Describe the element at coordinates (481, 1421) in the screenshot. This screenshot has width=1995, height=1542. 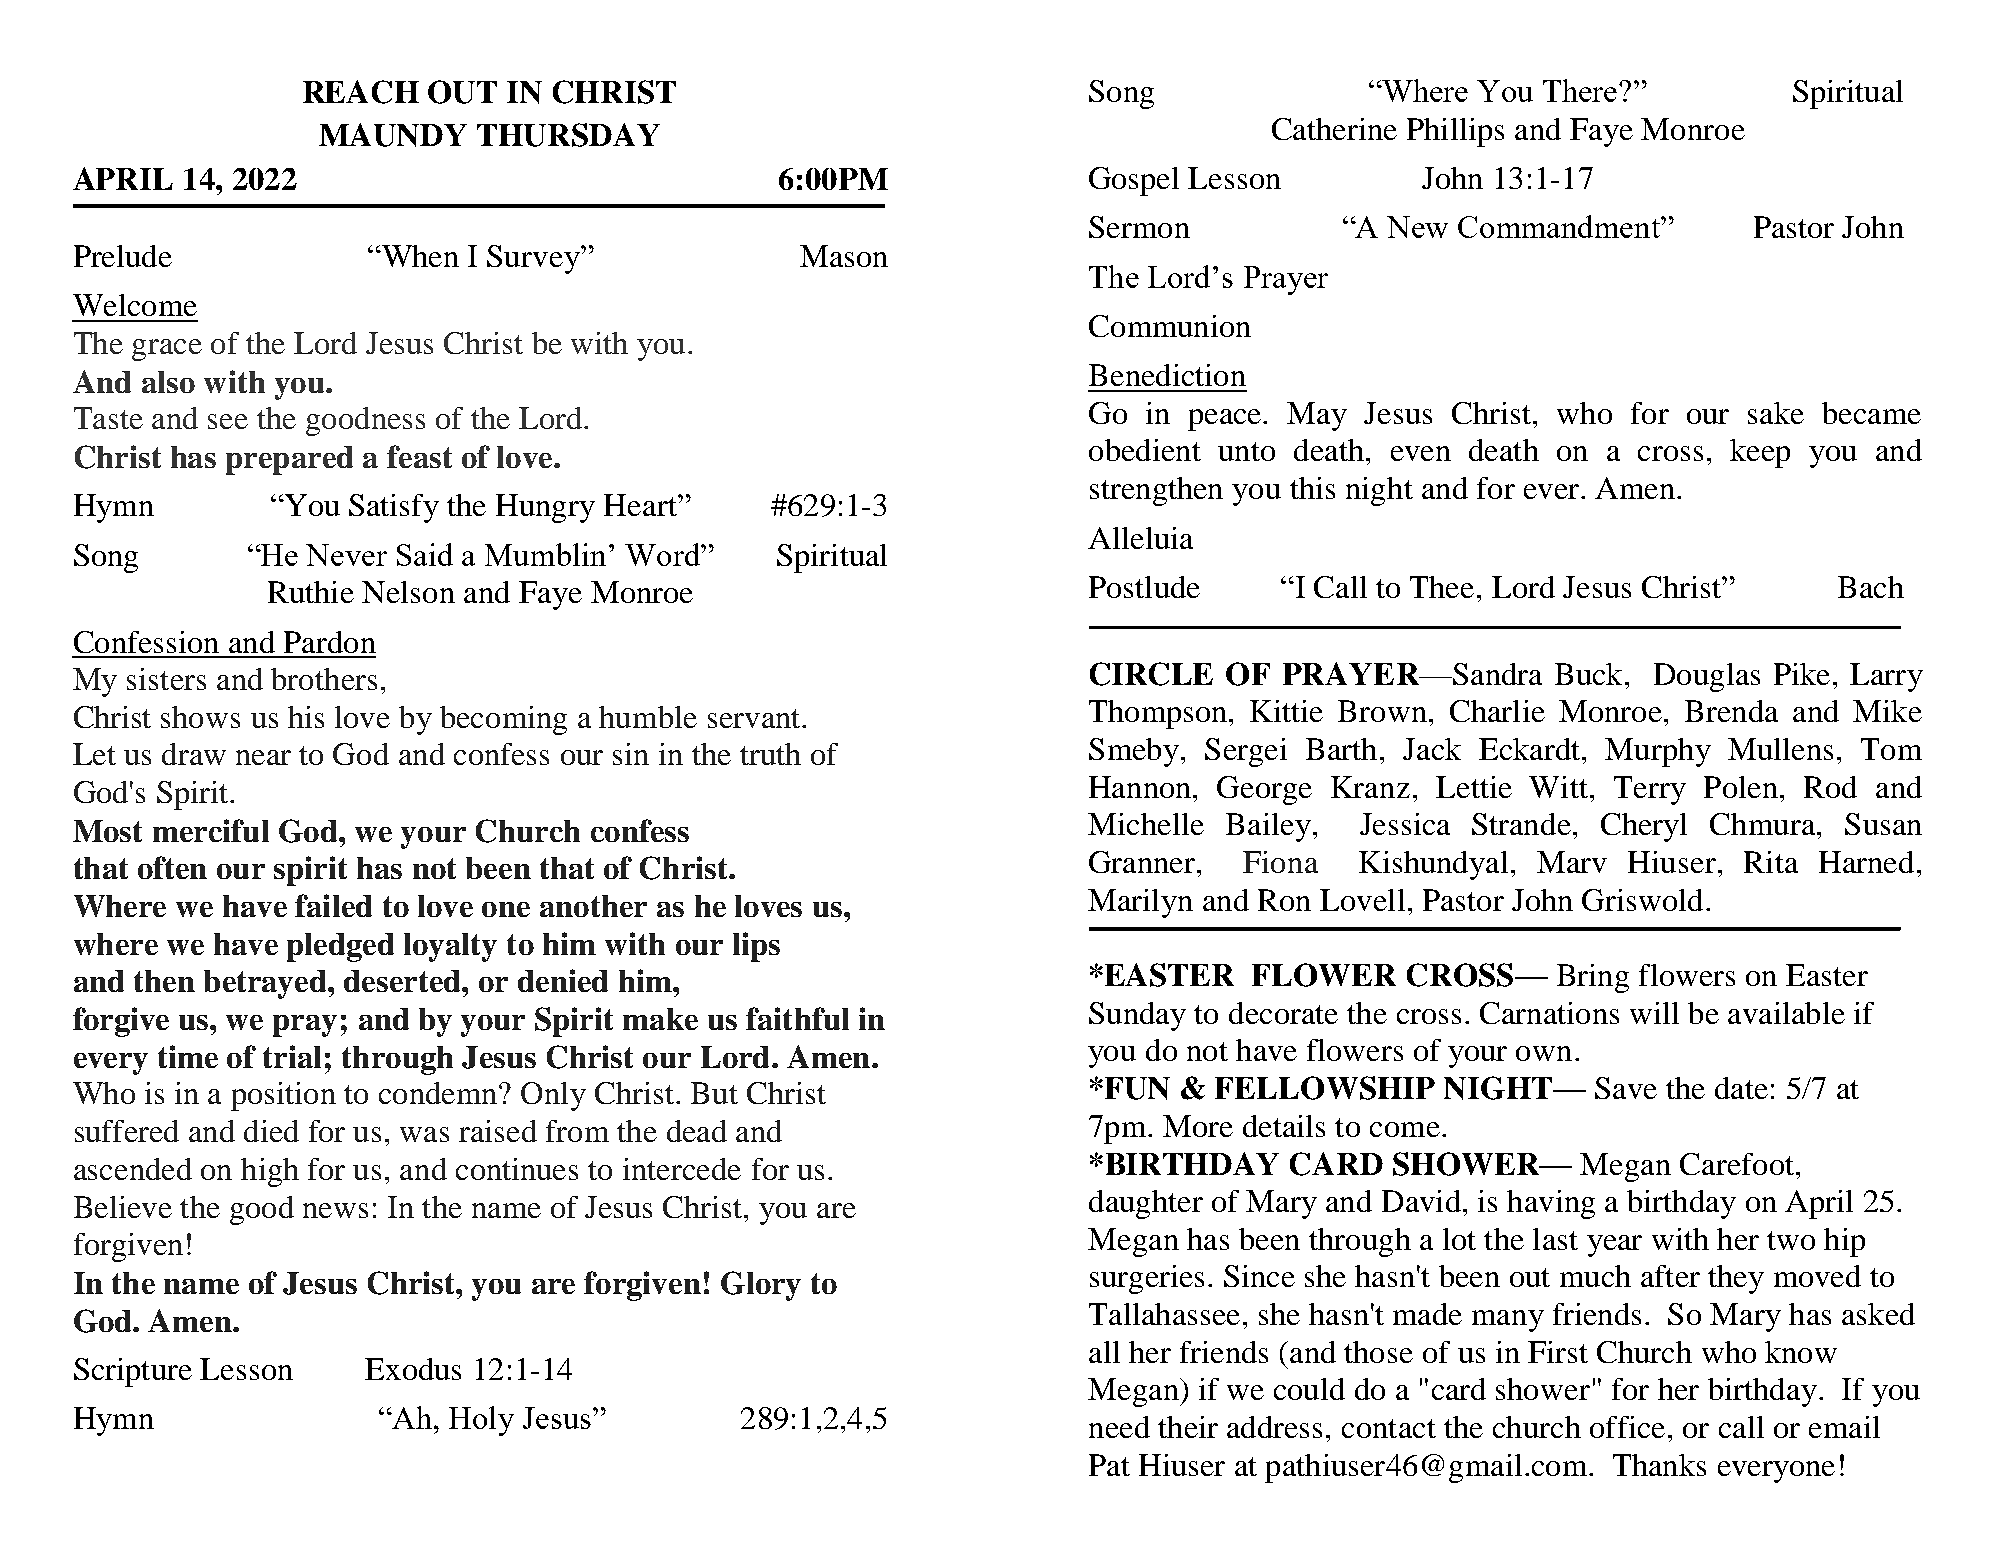
I see `Holy` at that location.
